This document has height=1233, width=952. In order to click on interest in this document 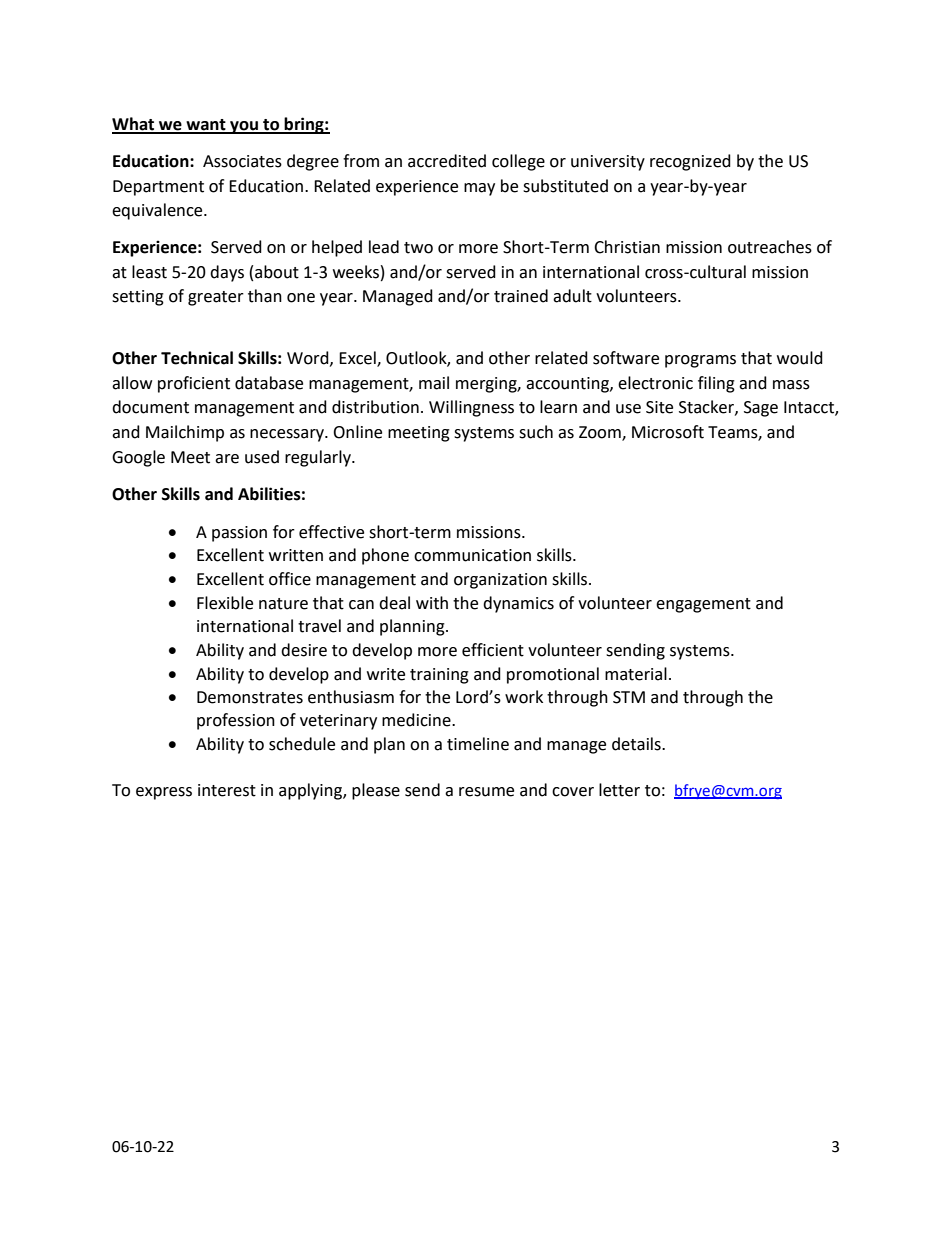, I will do `click(227, 790)`.
